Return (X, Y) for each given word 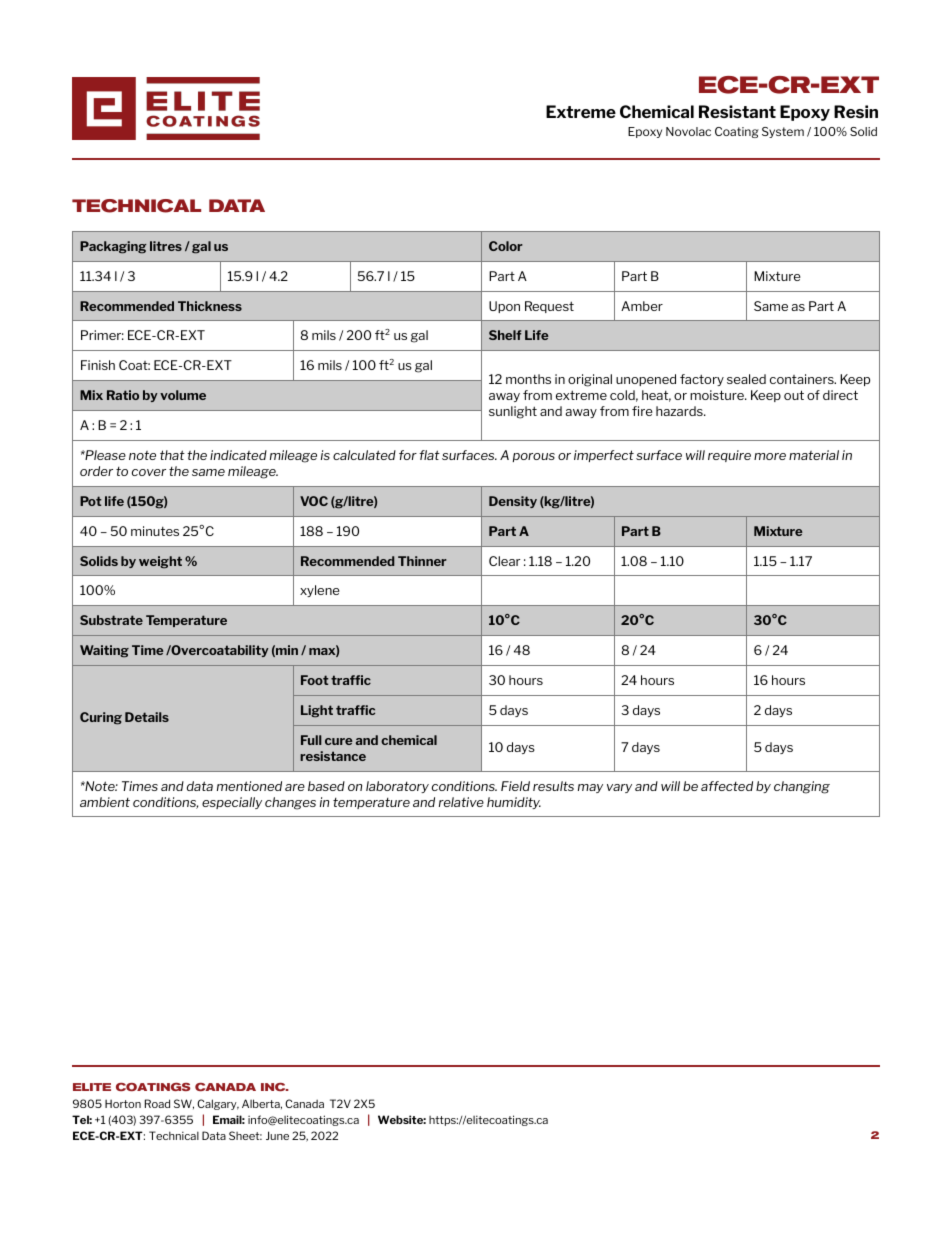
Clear (504, 561)
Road (157, 1103)
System (783, 132)
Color (506, 246)
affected (727, 786)
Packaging (113, 247)
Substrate (111, 620)
